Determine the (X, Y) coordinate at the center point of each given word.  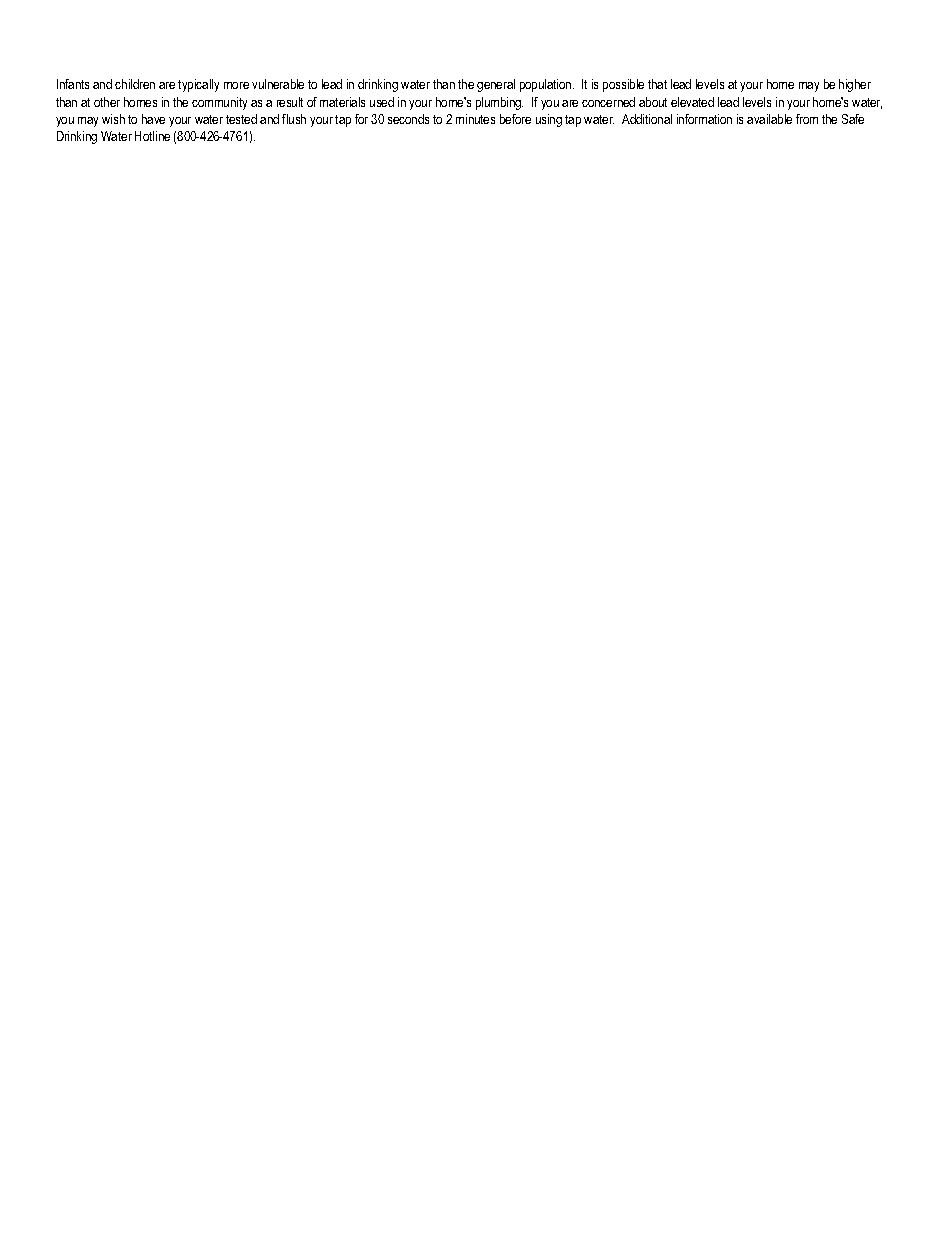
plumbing (499, 103)
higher (855, 85)
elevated (692, 102)
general (496, 85)
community (219, 103)
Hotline (152, 136)
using (549, 120)
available (769, 119)
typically (198, 85)
